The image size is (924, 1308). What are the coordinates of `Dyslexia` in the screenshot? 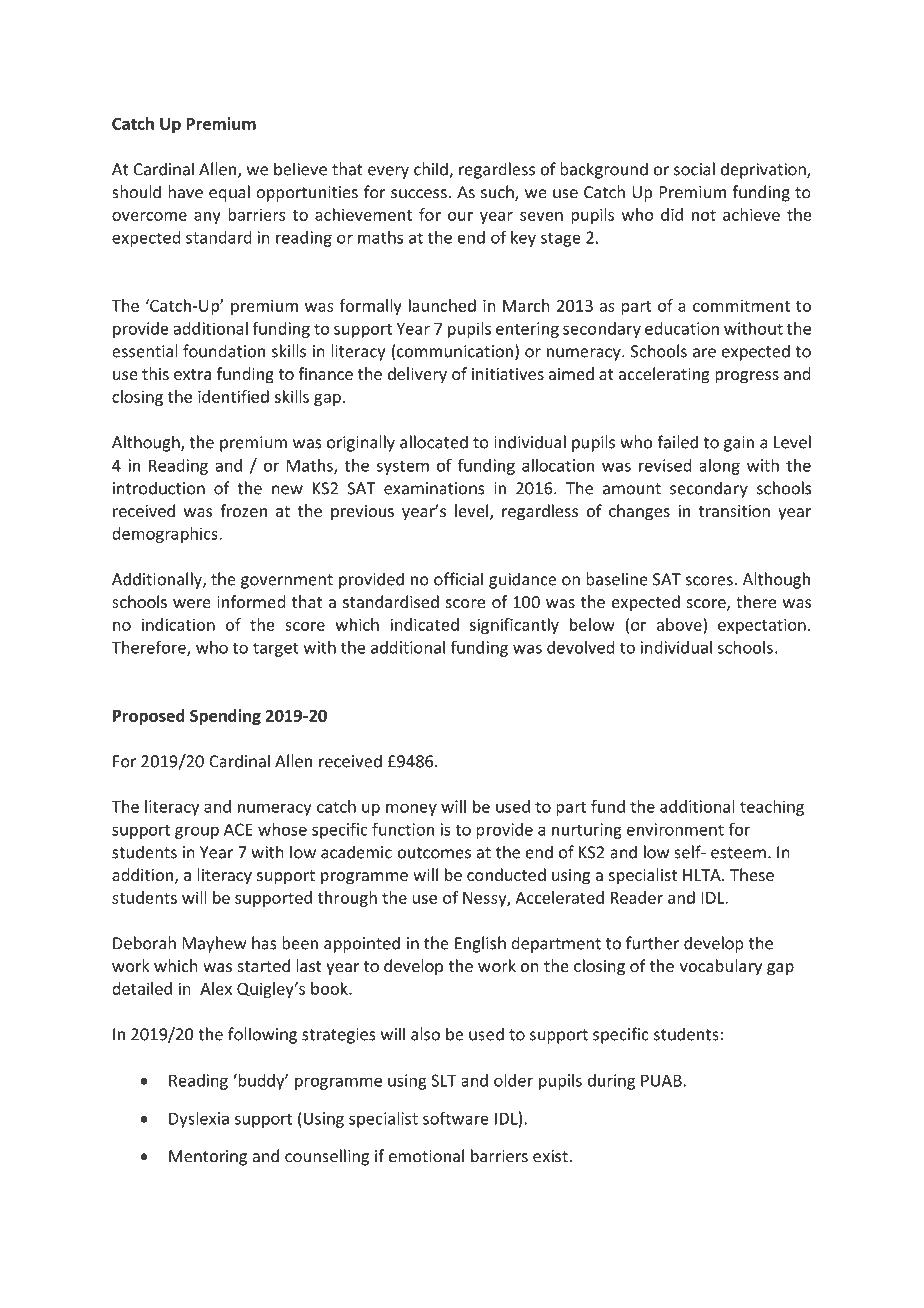 It's located at (199, 1120).
